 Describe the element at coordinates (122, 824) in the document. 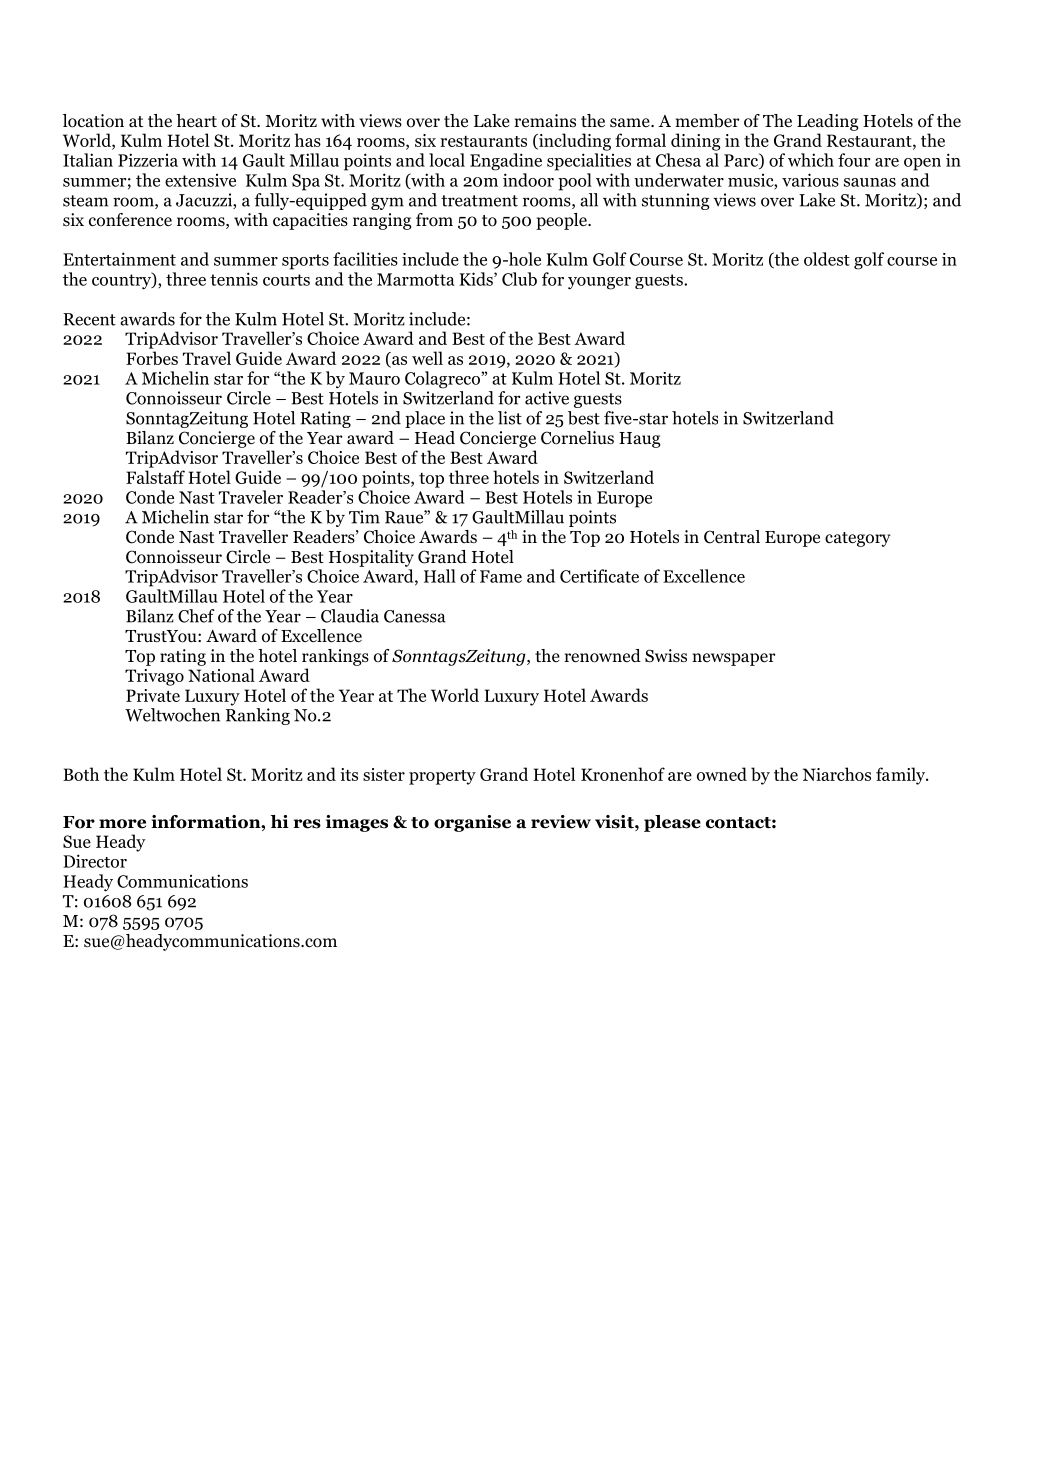

I see `more` at that location.
